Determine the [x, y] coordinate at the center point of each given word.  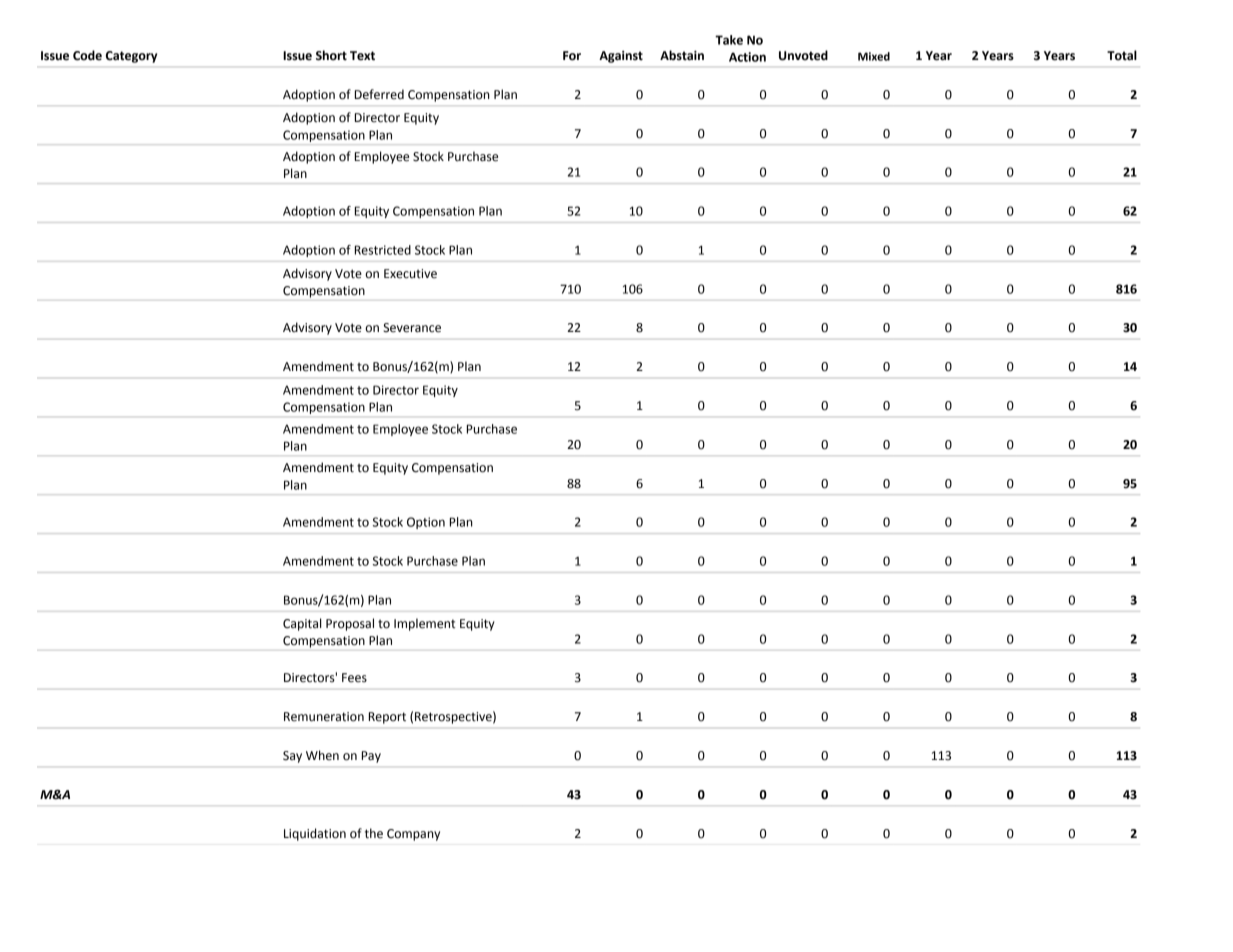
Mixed [874, 56]
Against [621, 57]
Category [131, 57]
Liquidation [315, 834]
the [374, 833]
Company [413, 835]
